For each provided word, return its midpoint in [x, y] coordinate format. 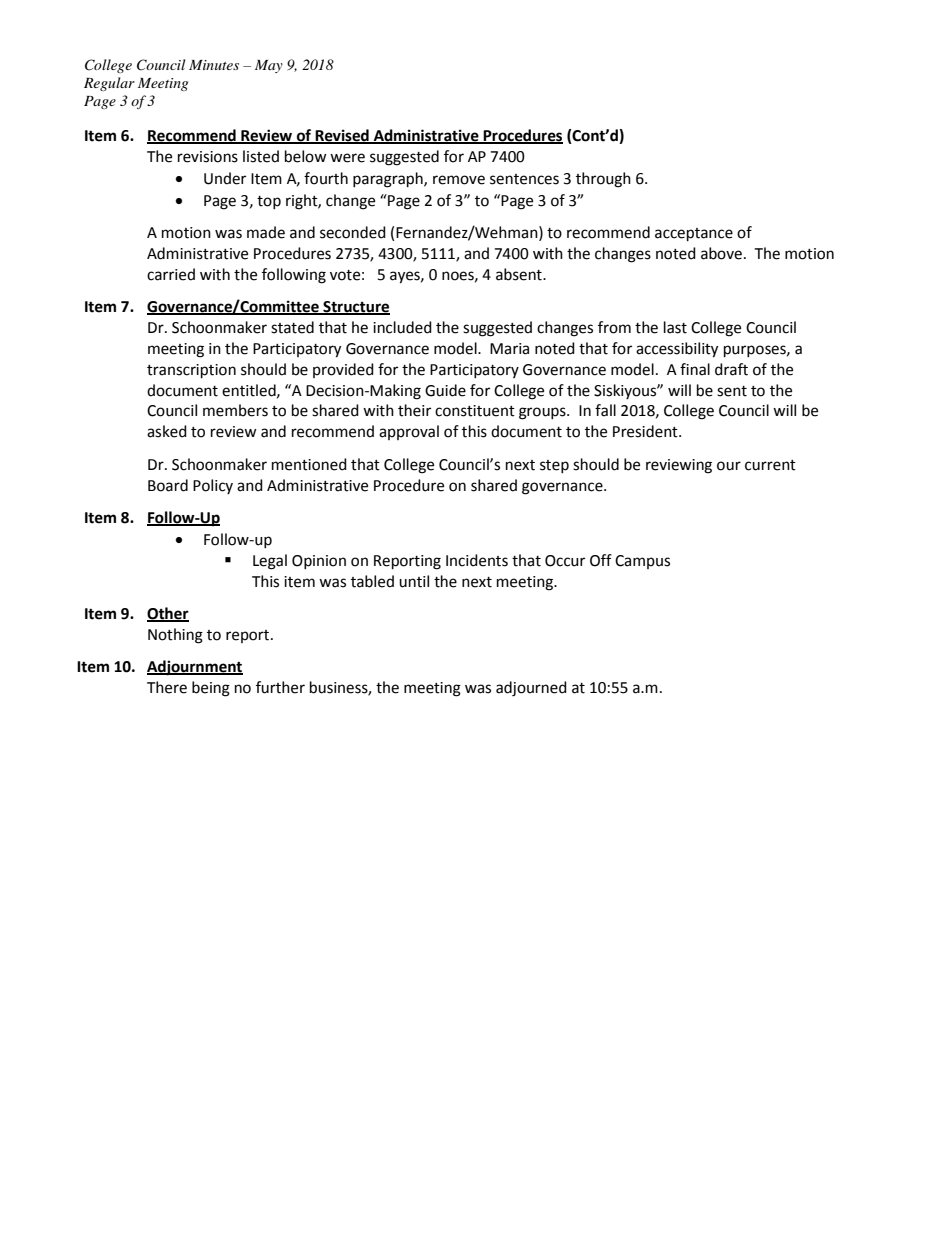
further [280, 687]
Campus [642, 562]
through [603, 180]
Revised [342, 136]
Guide [445, 390]
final [695, 369]
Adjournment [195, 668]
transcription [191, 371]
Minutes [214, 65]
